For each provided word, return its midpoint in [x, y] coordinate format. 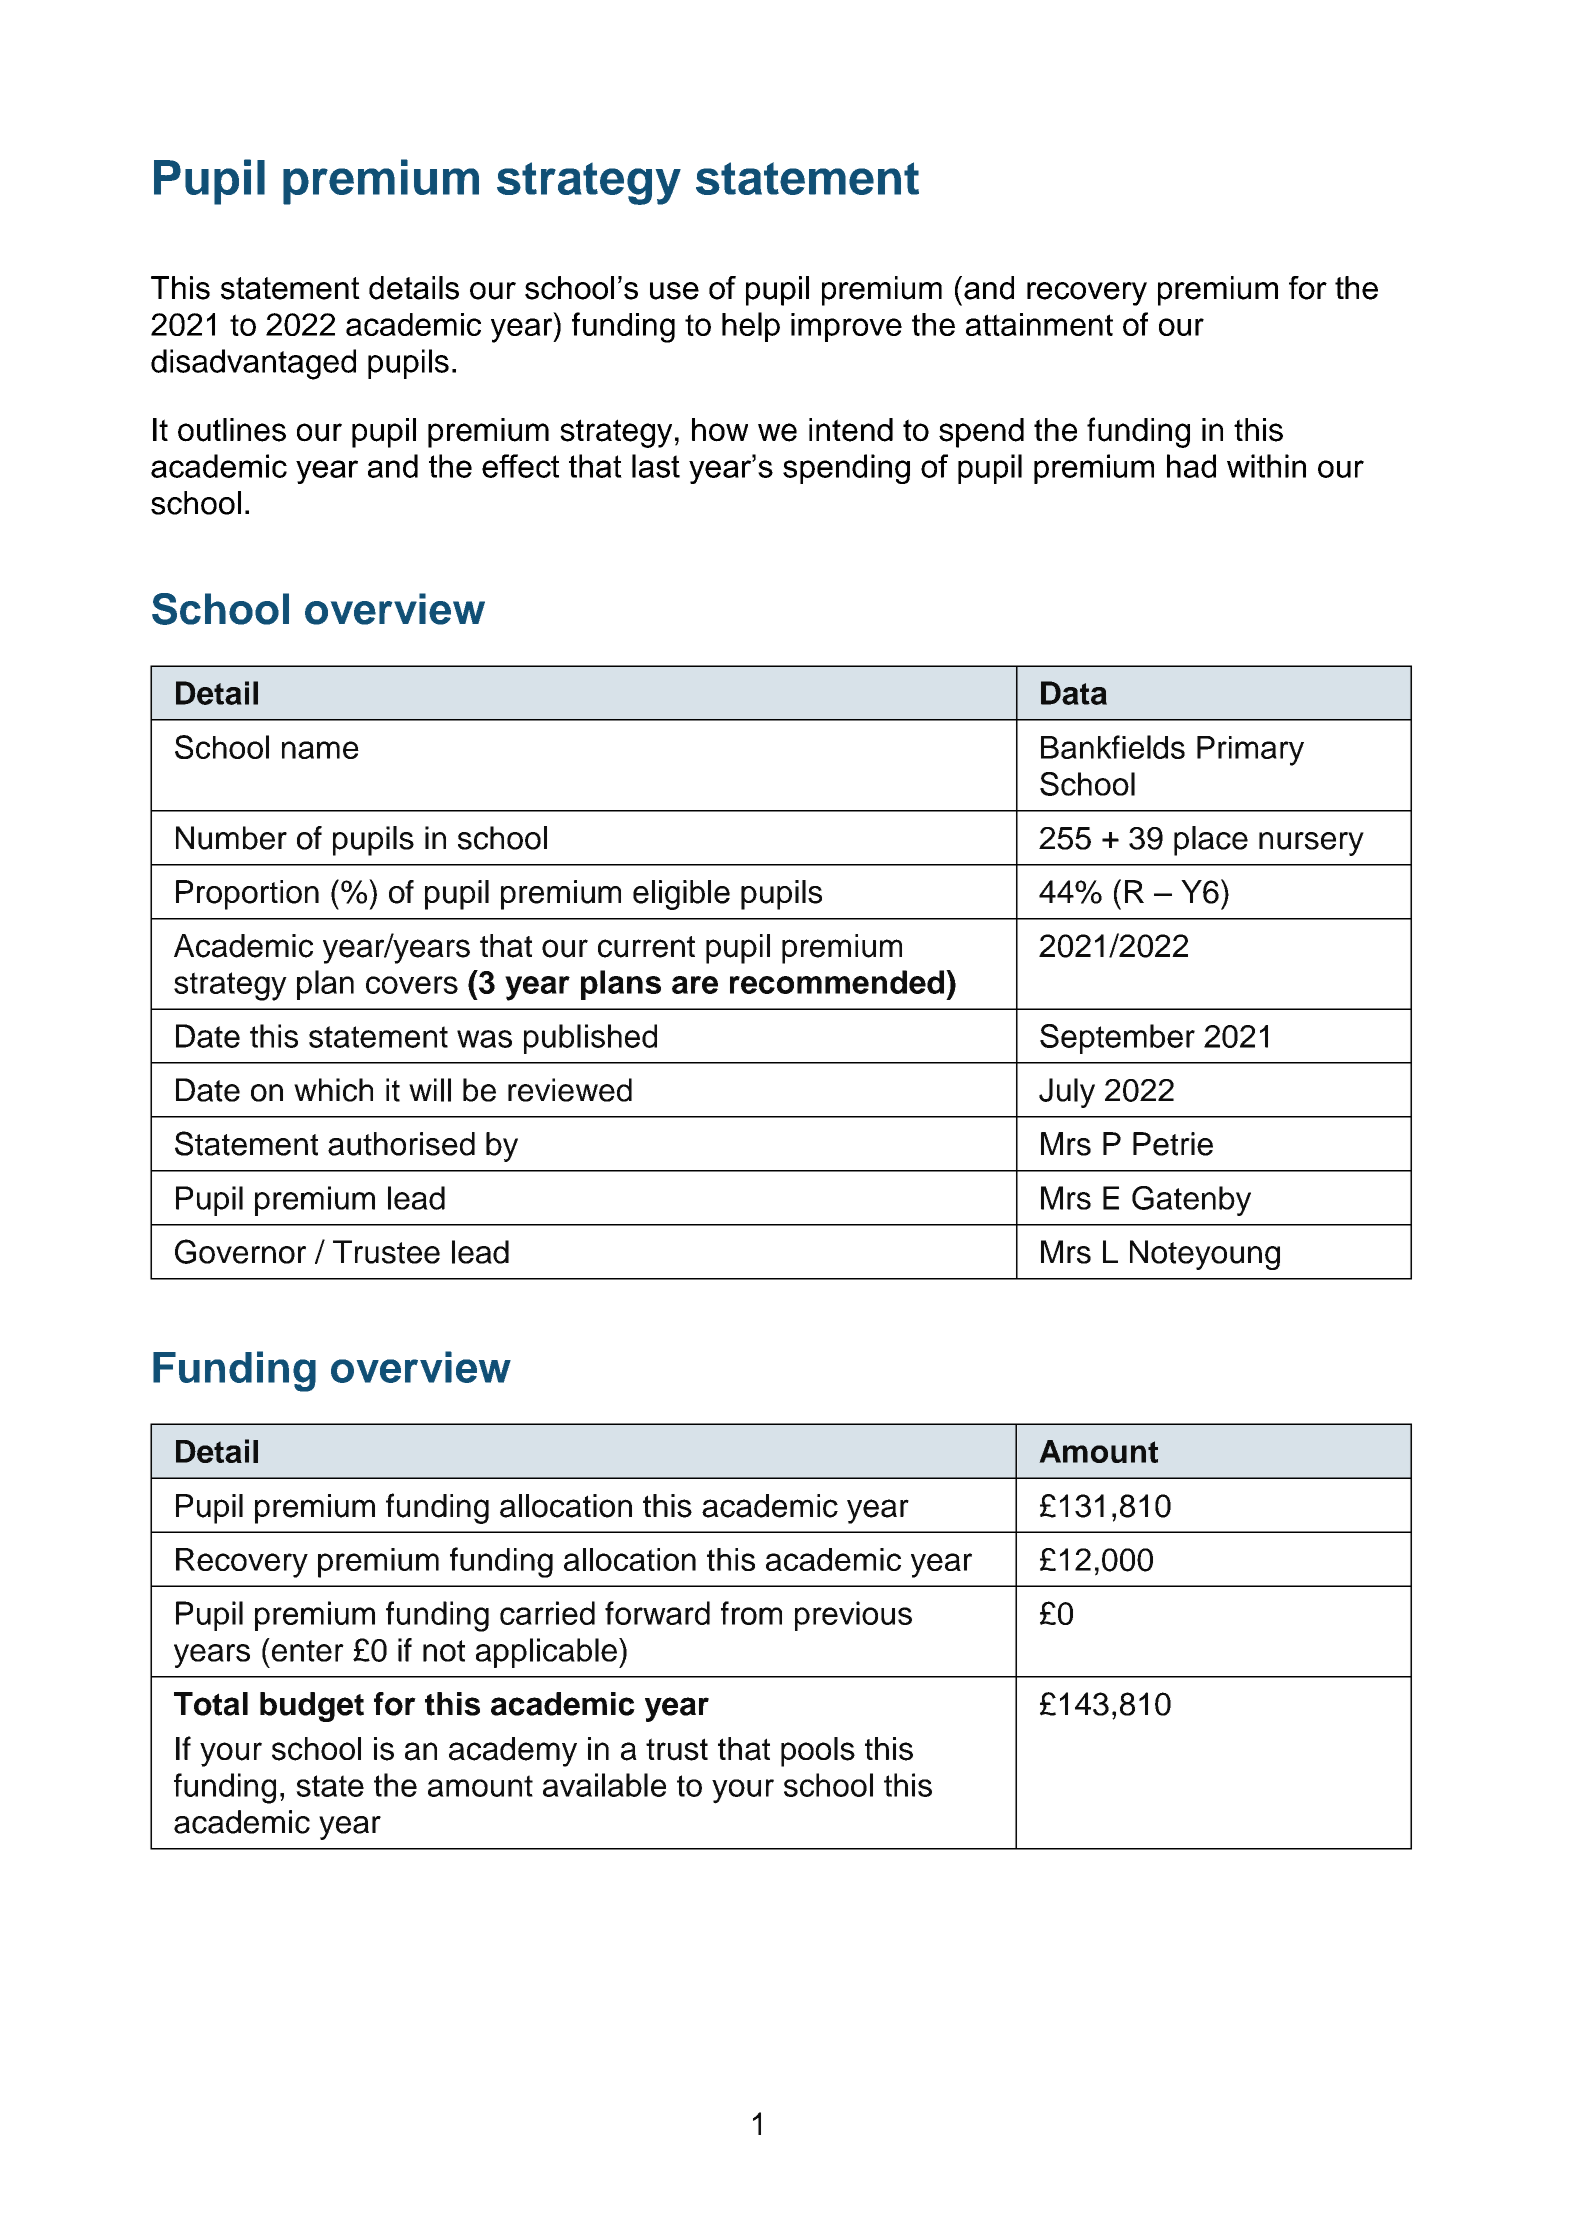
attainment [1039, 324]
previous [853, 1616]
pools [818, 1752]
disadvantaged [253, 364]
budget [312, 1707]
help [751, 327]
